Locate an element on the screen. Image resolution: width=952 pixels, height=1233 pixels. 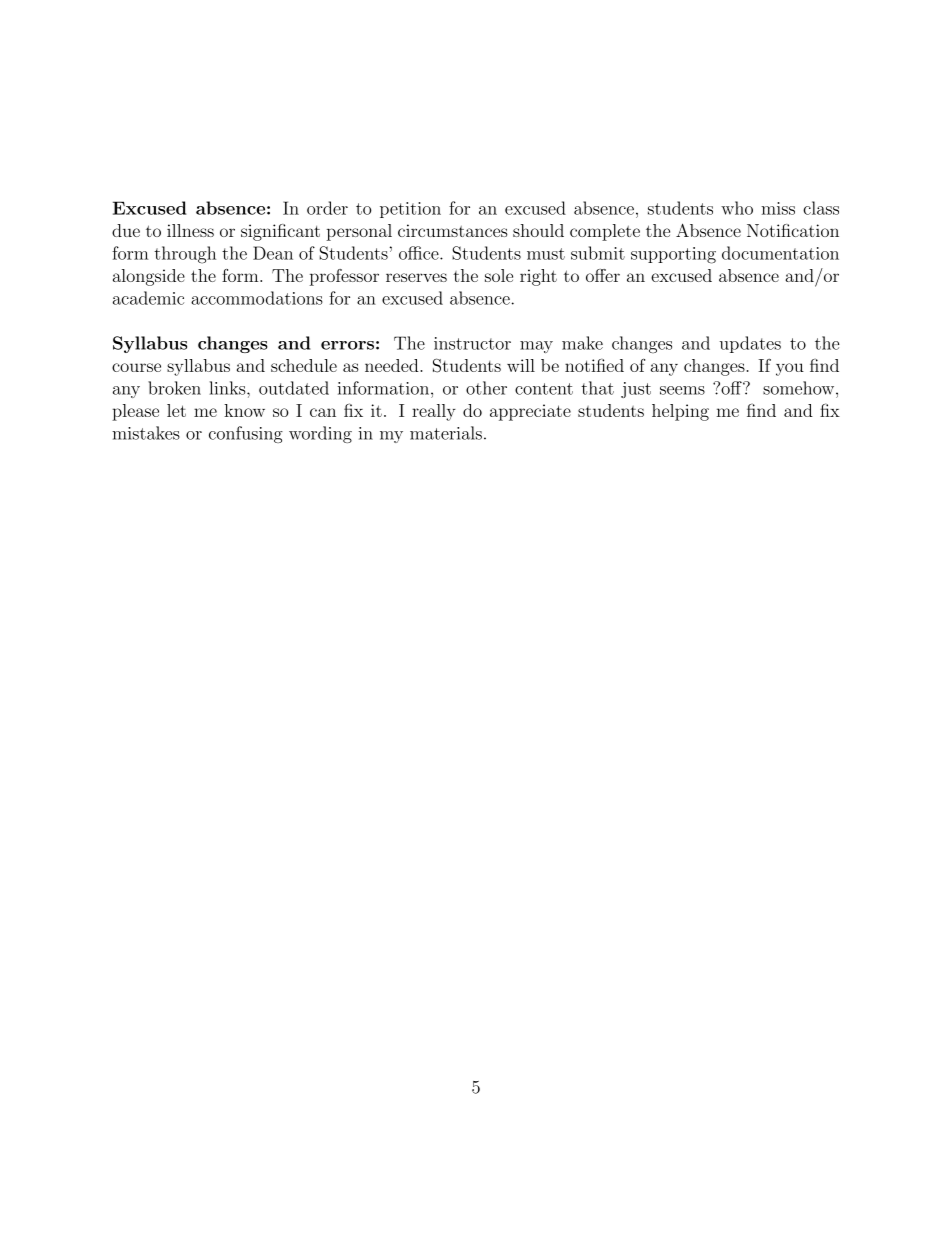
materials is located at coordinates (446, 433).
